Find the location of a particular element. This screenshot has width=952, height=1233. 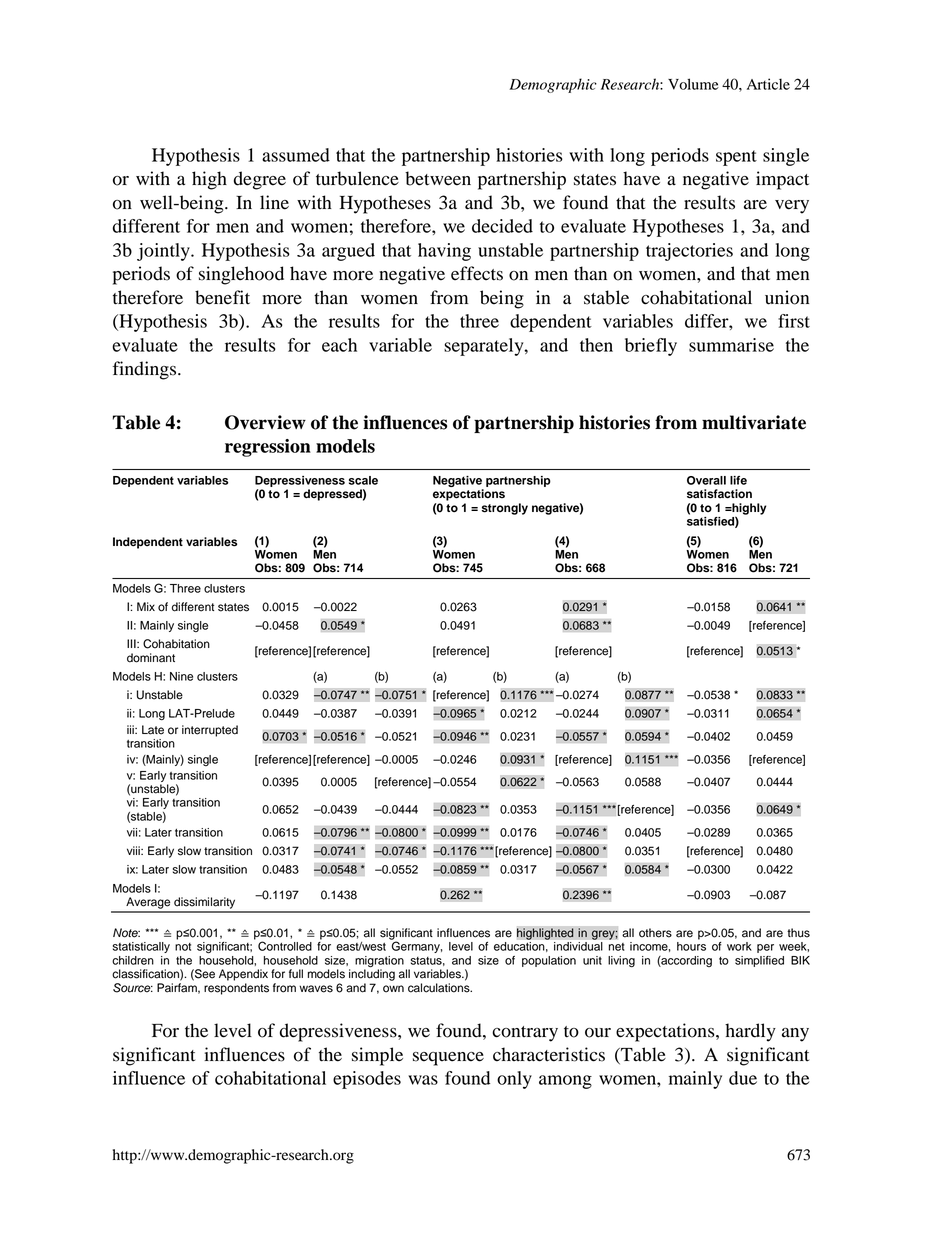

assumed is located at coordinates (296, 155).
